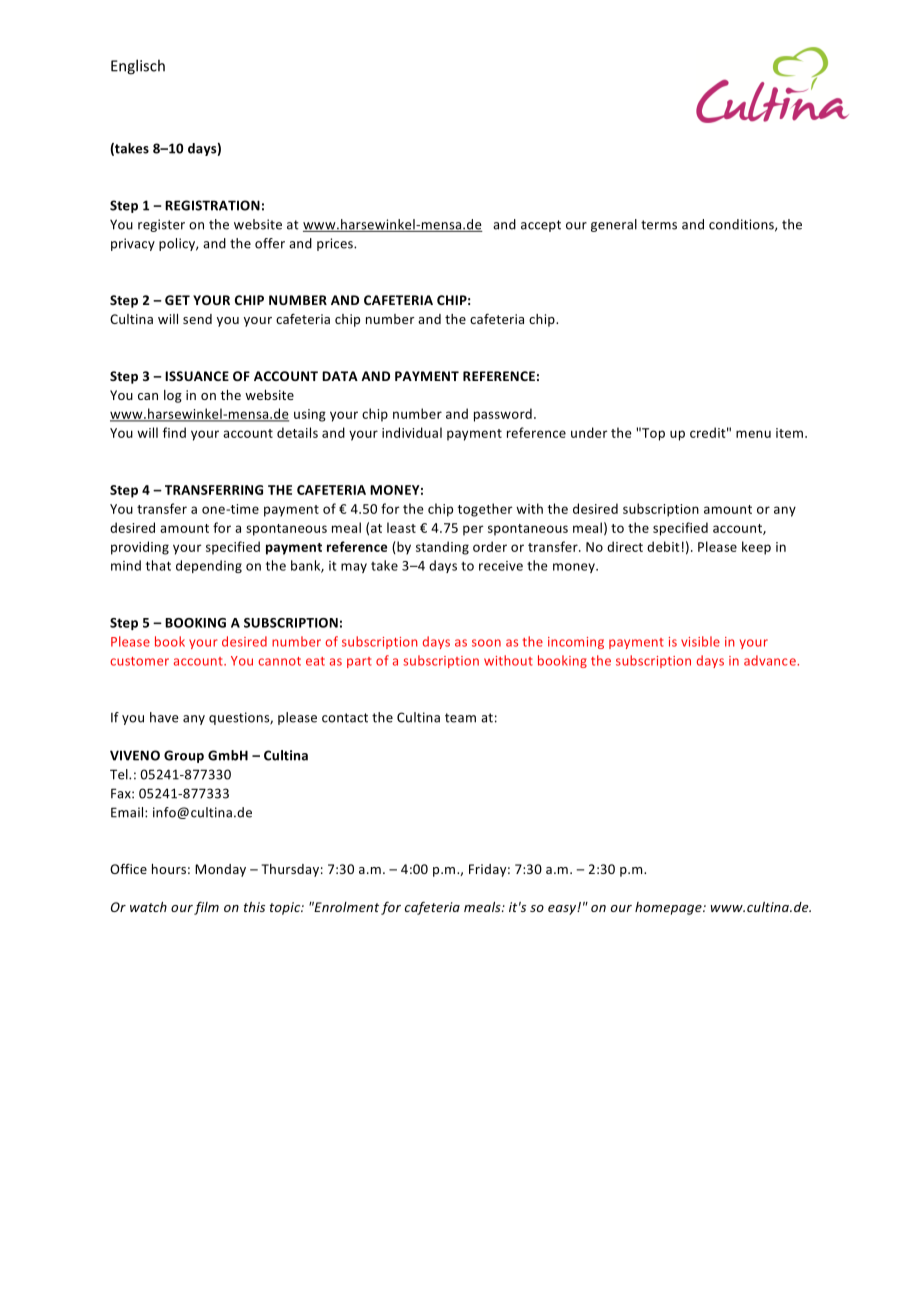 Image resolution: width=924 pixels, height=1308 pixels. I want to click on Monday, so click(220, 870).
